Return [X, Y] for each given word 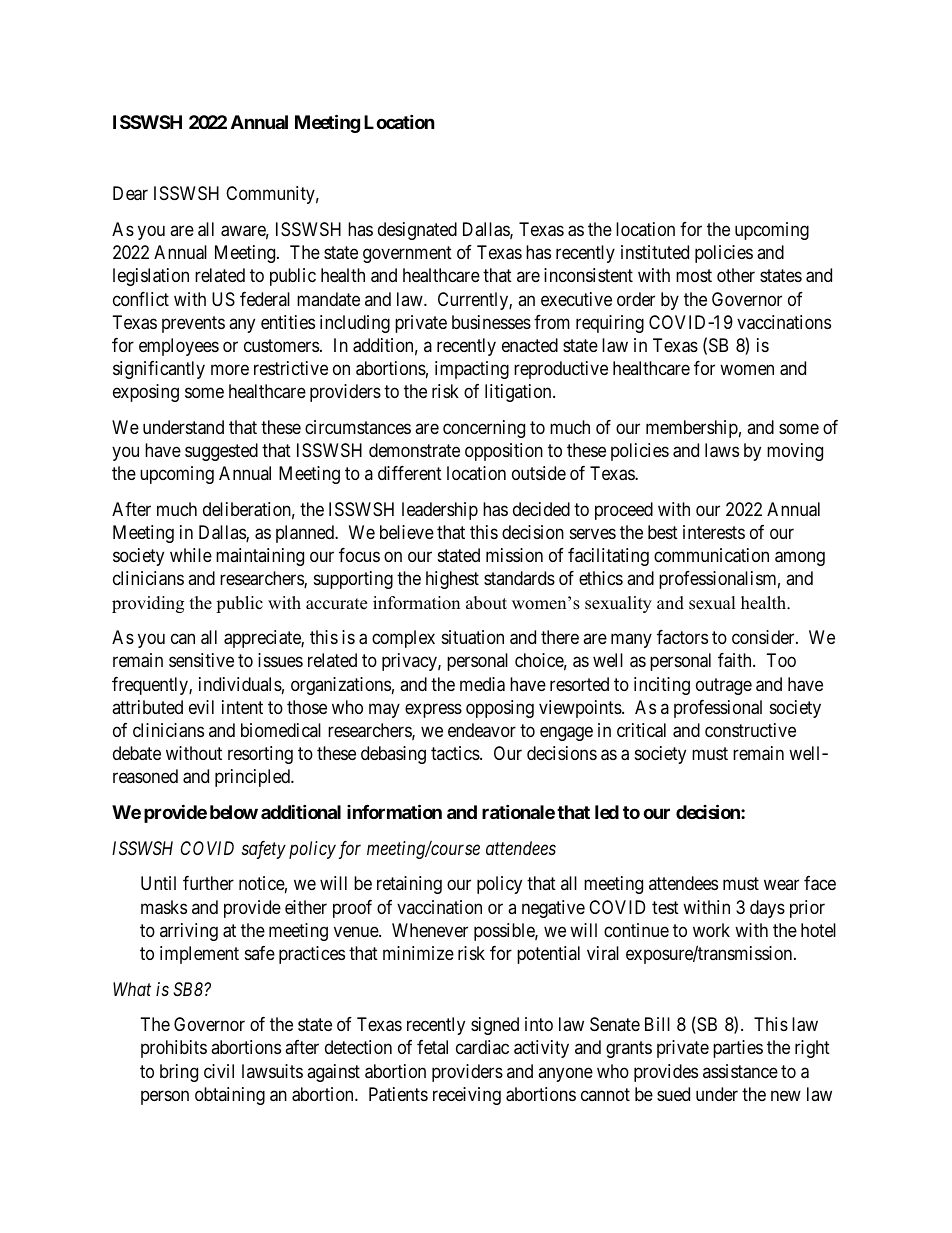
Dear [130, 193]
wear [781, 885]
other [736, 275]
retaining [409, 885]
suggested [221, 452]
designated [417, 231]
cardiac [482, 1047]
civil [219, 1071]
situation [473, 637]
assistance [740, 1071]
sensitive [201, 660]
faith [736, 660]
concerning [484, 429]
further [208, 883]
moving [795, 452]
